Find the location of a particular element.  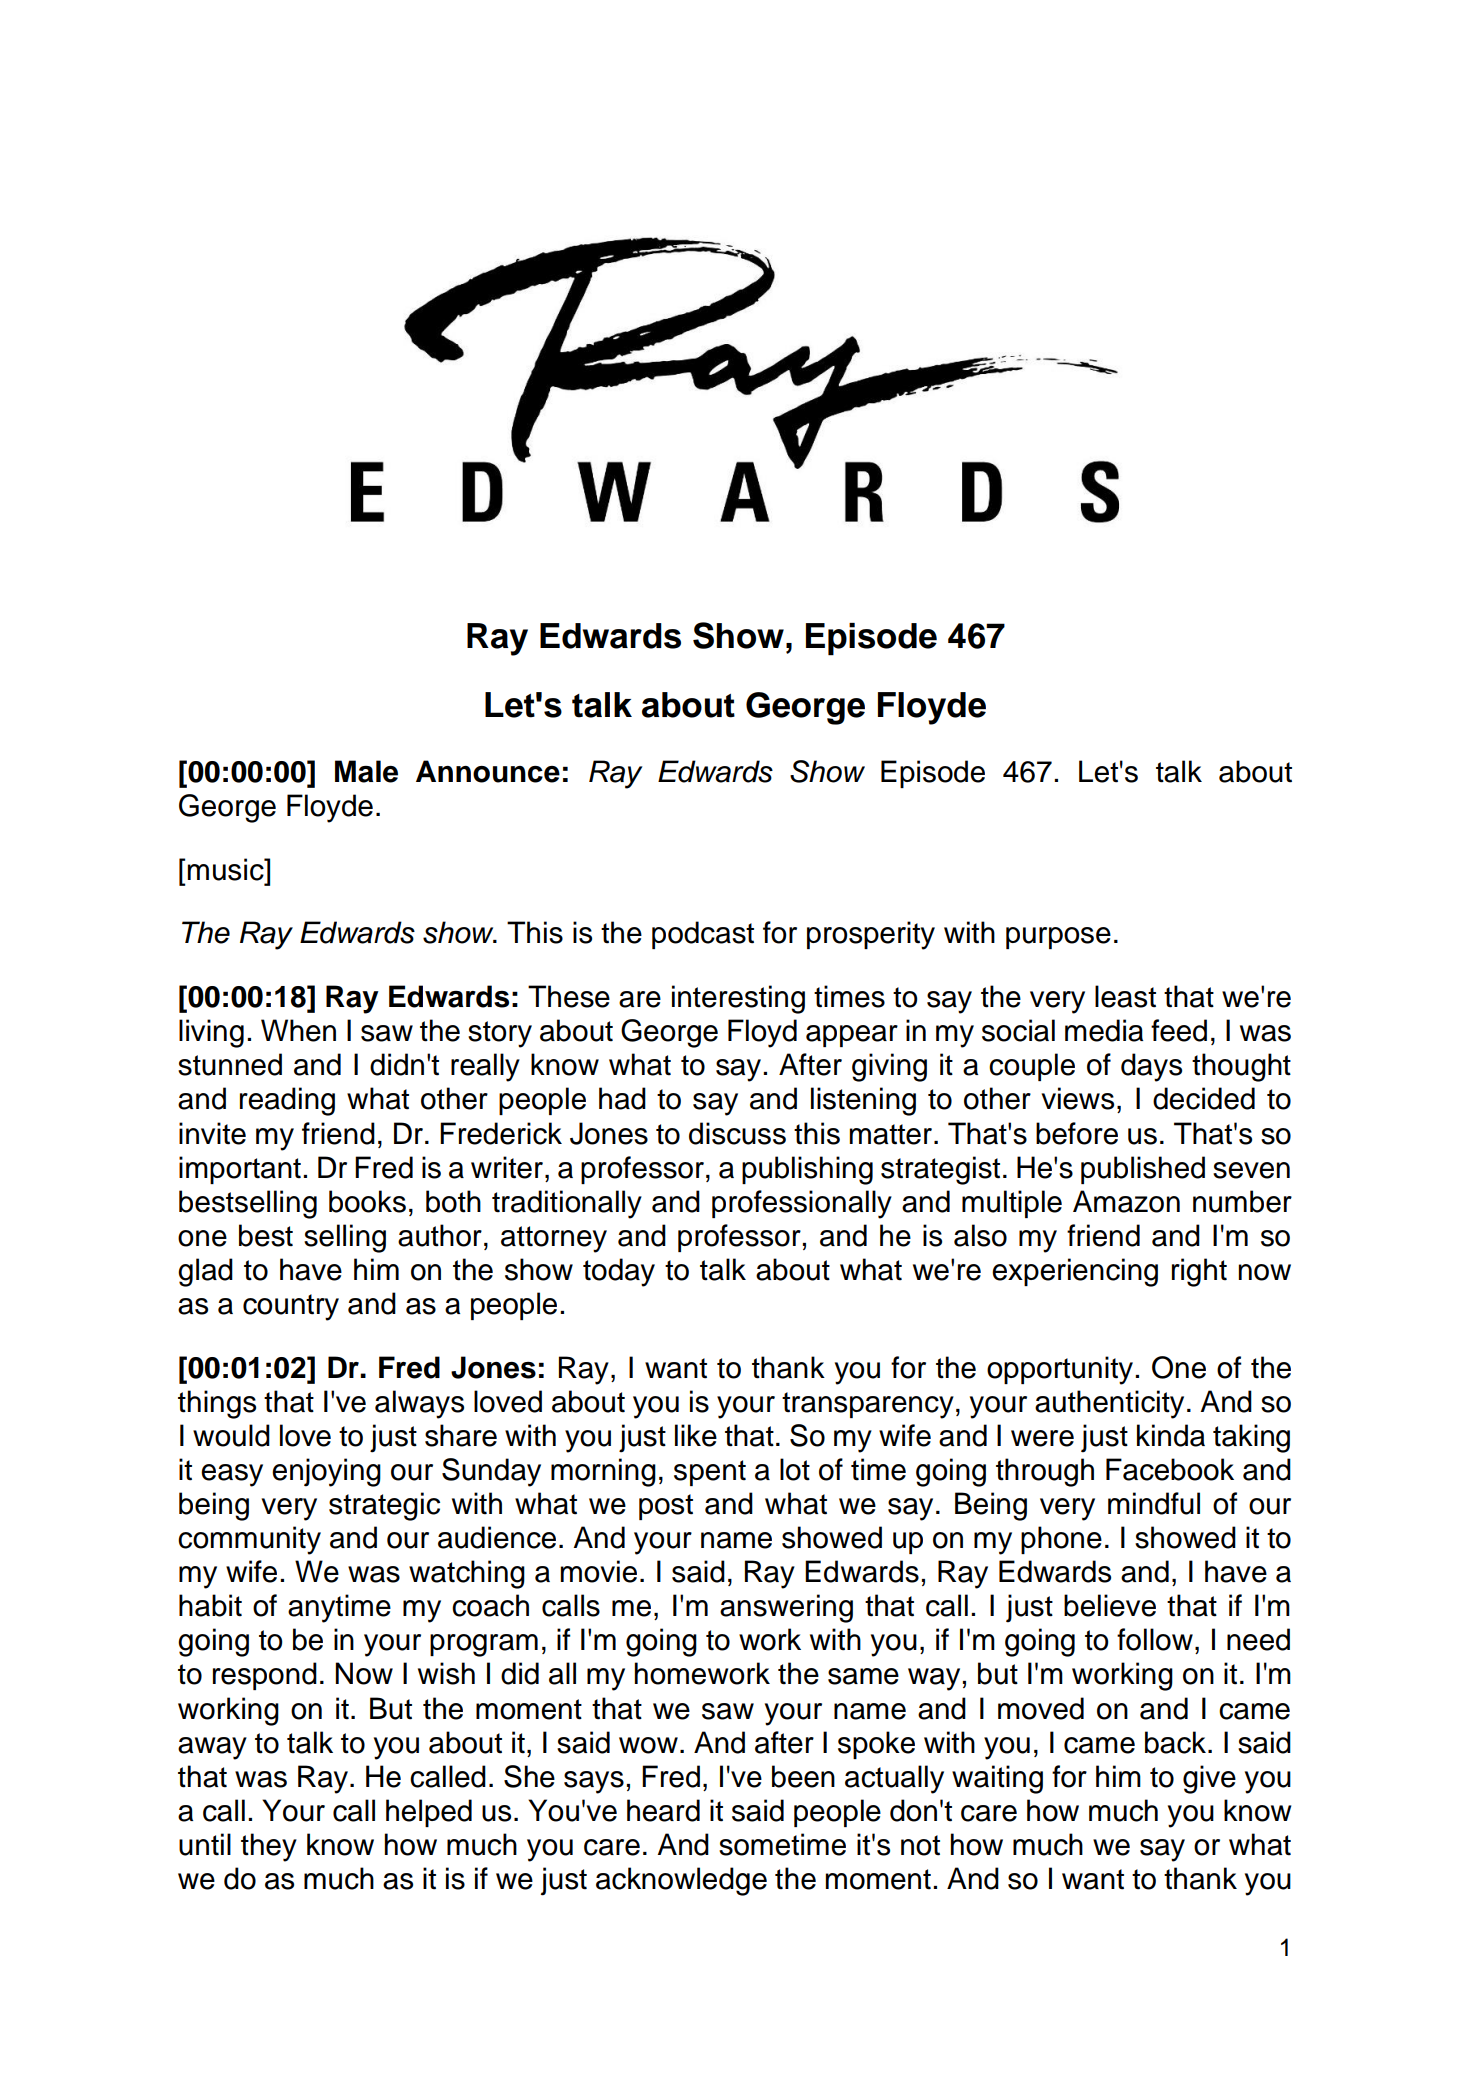

country is located at coordinates (291, 1307).
